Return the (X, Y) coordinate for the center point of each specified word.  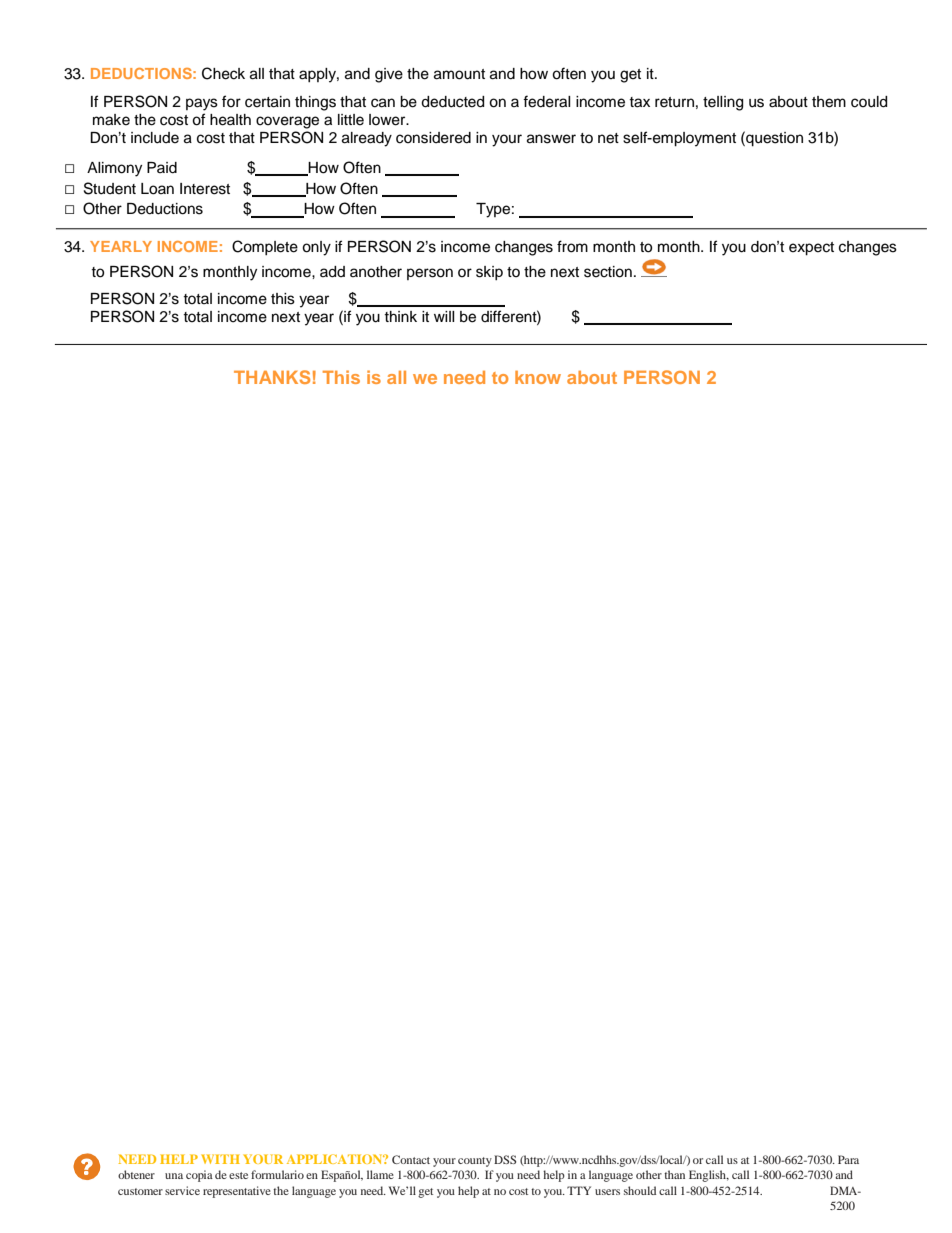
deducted (452, 102)
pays (202, 104)
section (608, 272)
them (829, 102)
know (538, 377)
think (400, 316)
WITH (220, 1159)
